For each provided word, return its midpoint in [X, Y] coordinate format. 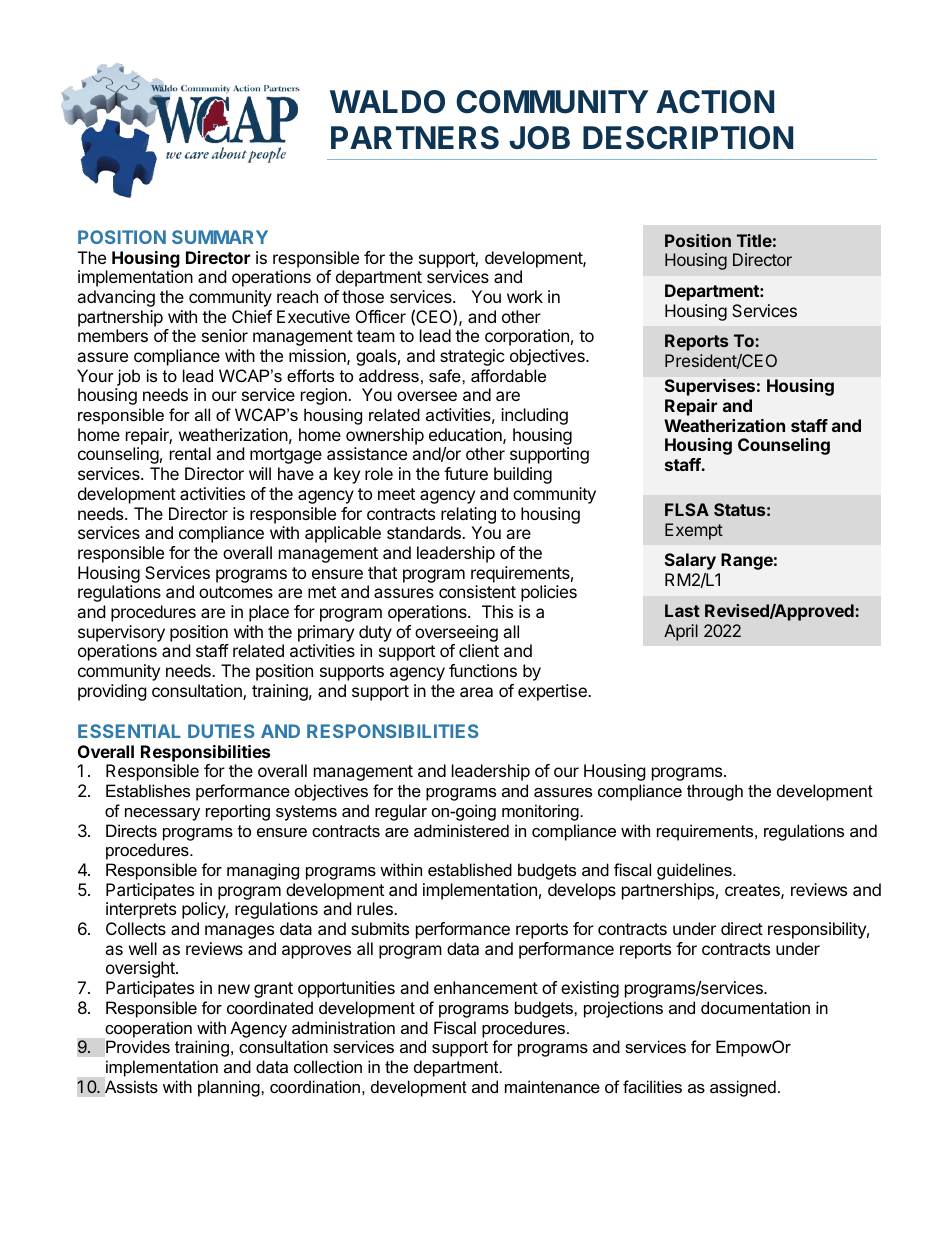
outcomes [236, 592]
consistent [477, 591]
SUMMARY [220, 237]
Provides [138, 1046]
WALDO [387, 102]
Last [682, 610]
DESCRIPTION [688, 138]
